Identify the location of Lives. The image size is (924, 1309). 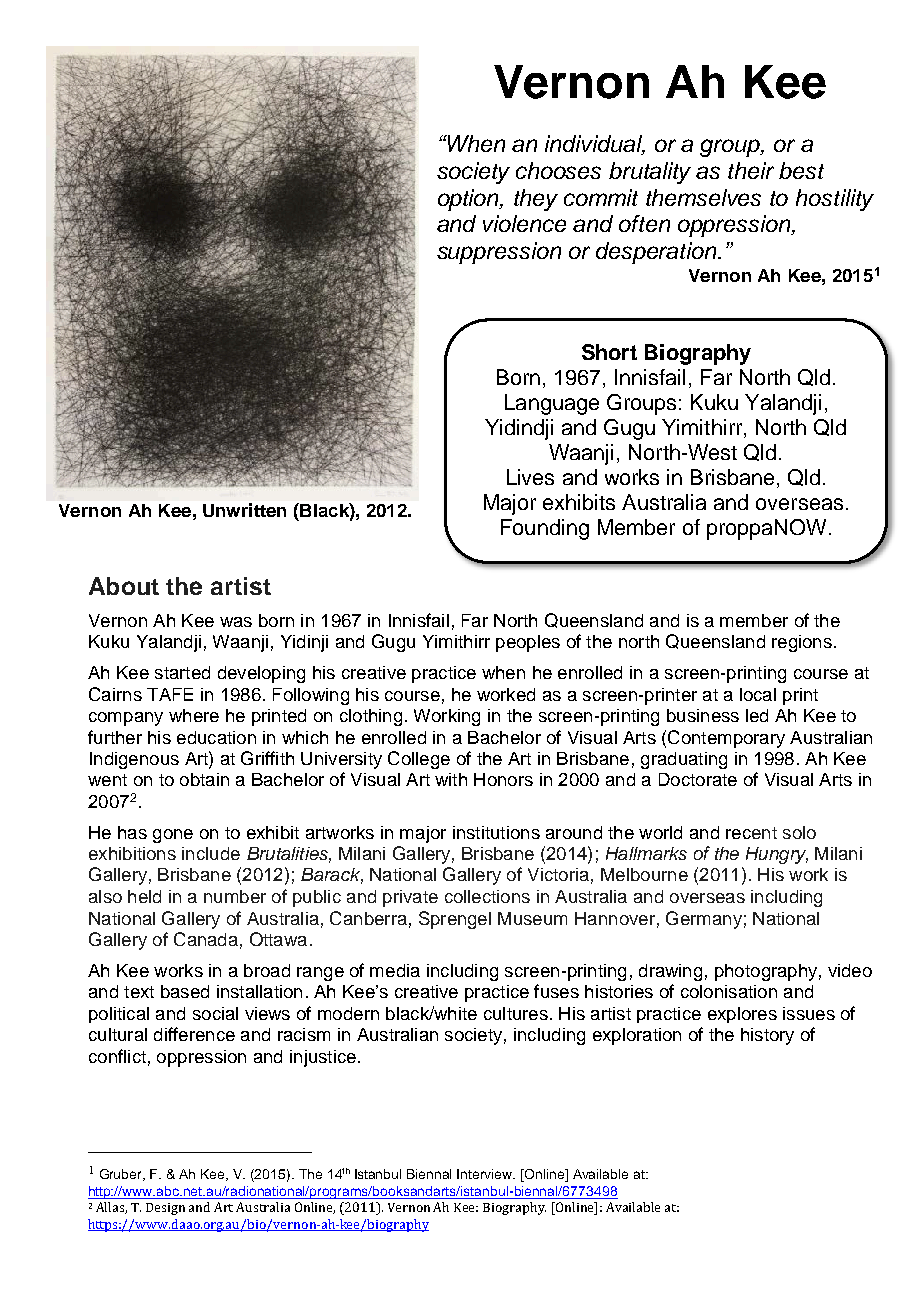
(530, 477).
